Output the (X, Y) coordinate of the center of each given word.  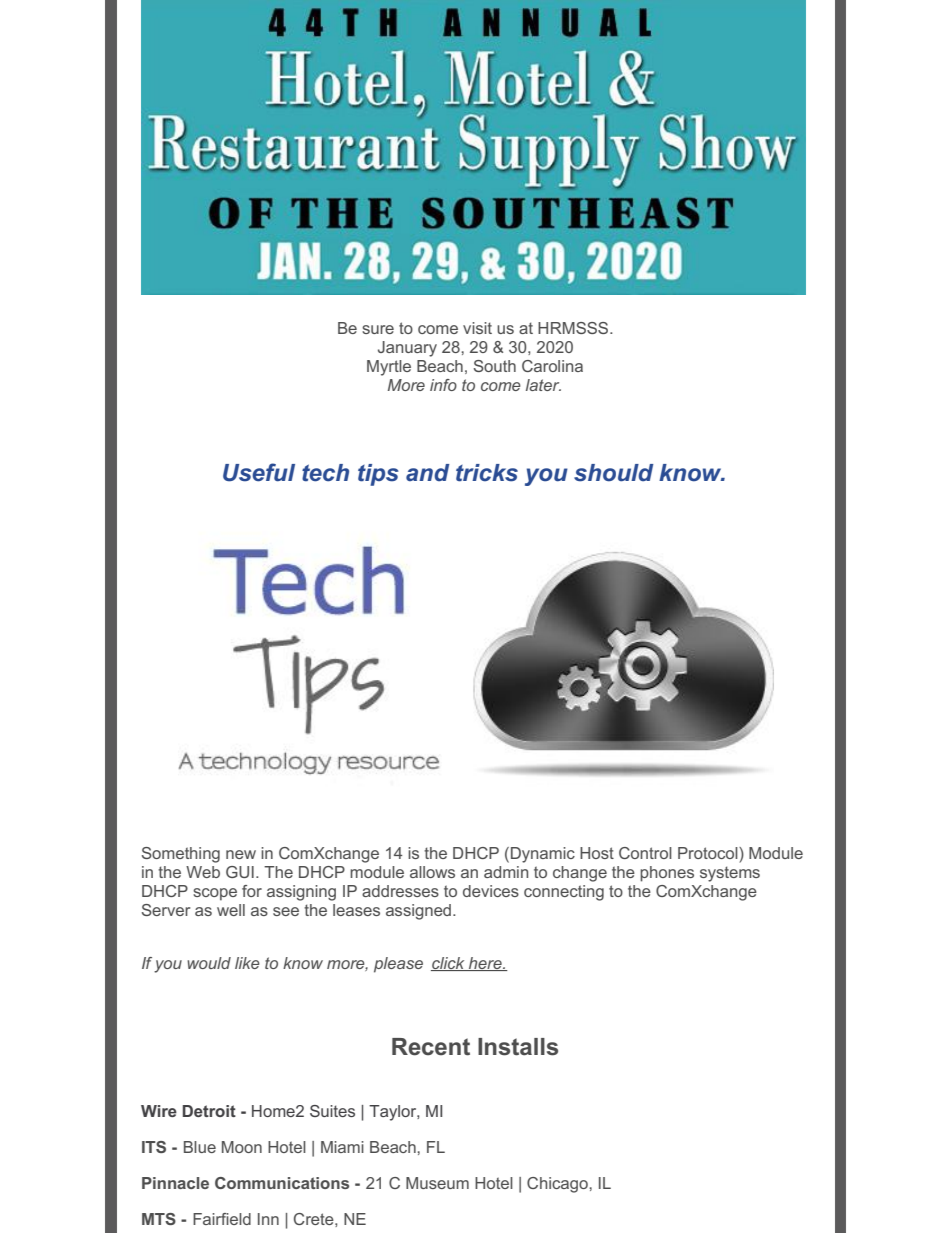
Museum (437, 1183)
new (241, 854)
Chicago (558, 1185)
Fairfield (222, 1219)
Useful (259, 472)
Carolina (552, 366)
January (407, 349)
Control (645, 853)
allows (432, 872)
